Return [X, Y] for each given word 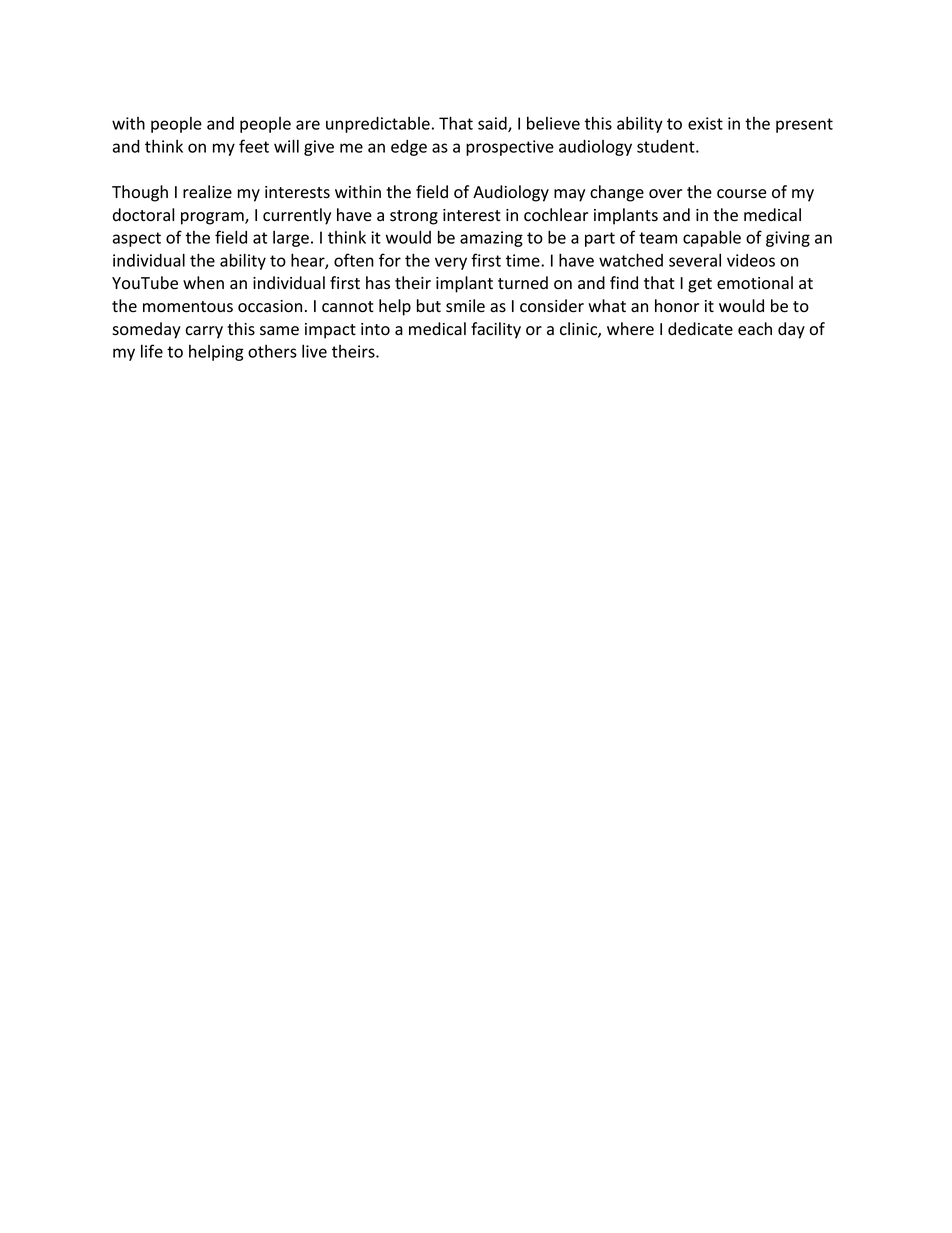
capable [712, 238]
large [291, 239]
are [308, 125]
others [272, 351]
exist [705, 123]
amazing [491, 239]
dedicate [700, 329]
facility [496, 330]
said [493, 124]
